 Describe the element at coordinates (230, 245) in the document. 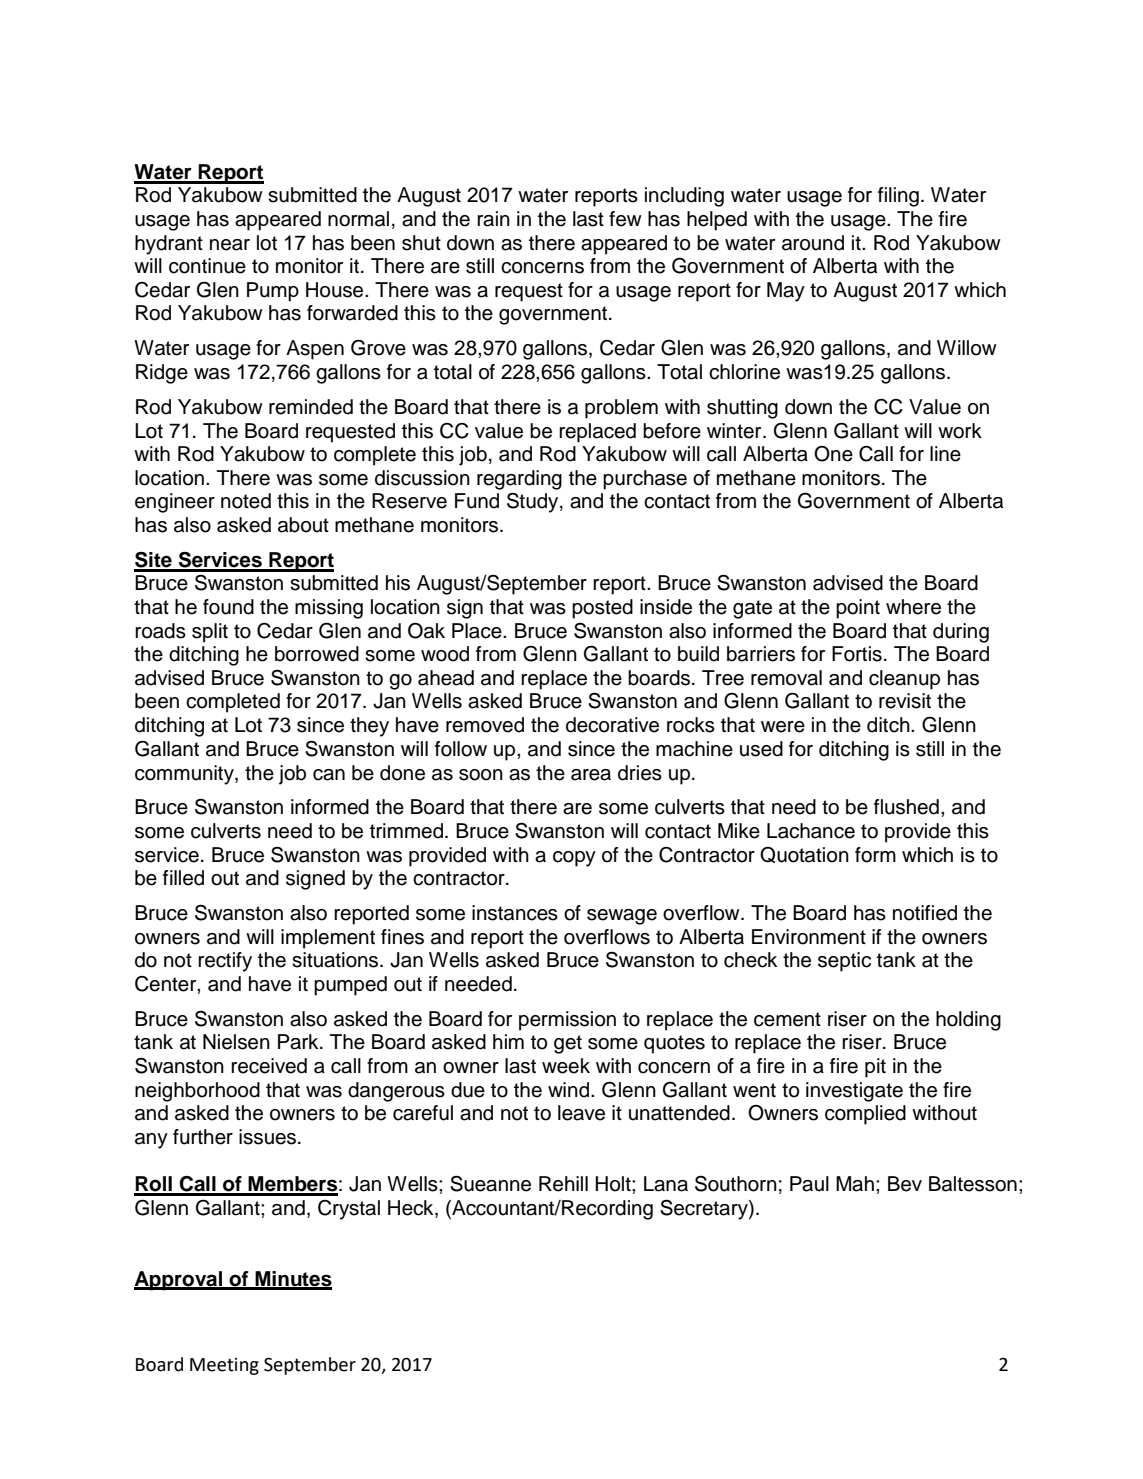

I see `near` at that location.
